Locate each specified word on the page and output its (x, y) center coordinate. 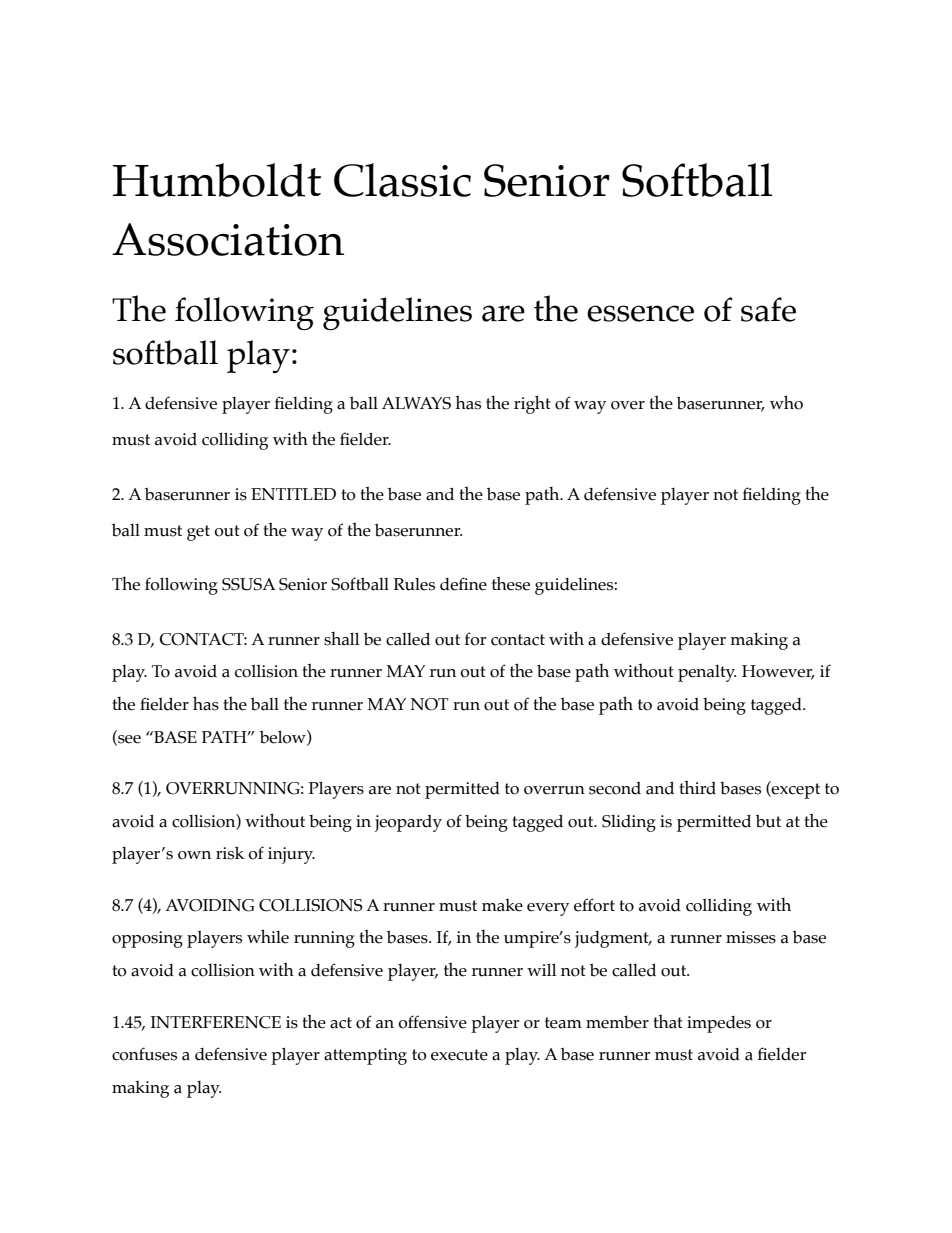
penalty (707, 673)
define (463, 584)
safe (768, 309)
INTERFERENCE (215, 1022)
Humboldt (217, 180)
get (198, 533)
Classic (402, 180)
